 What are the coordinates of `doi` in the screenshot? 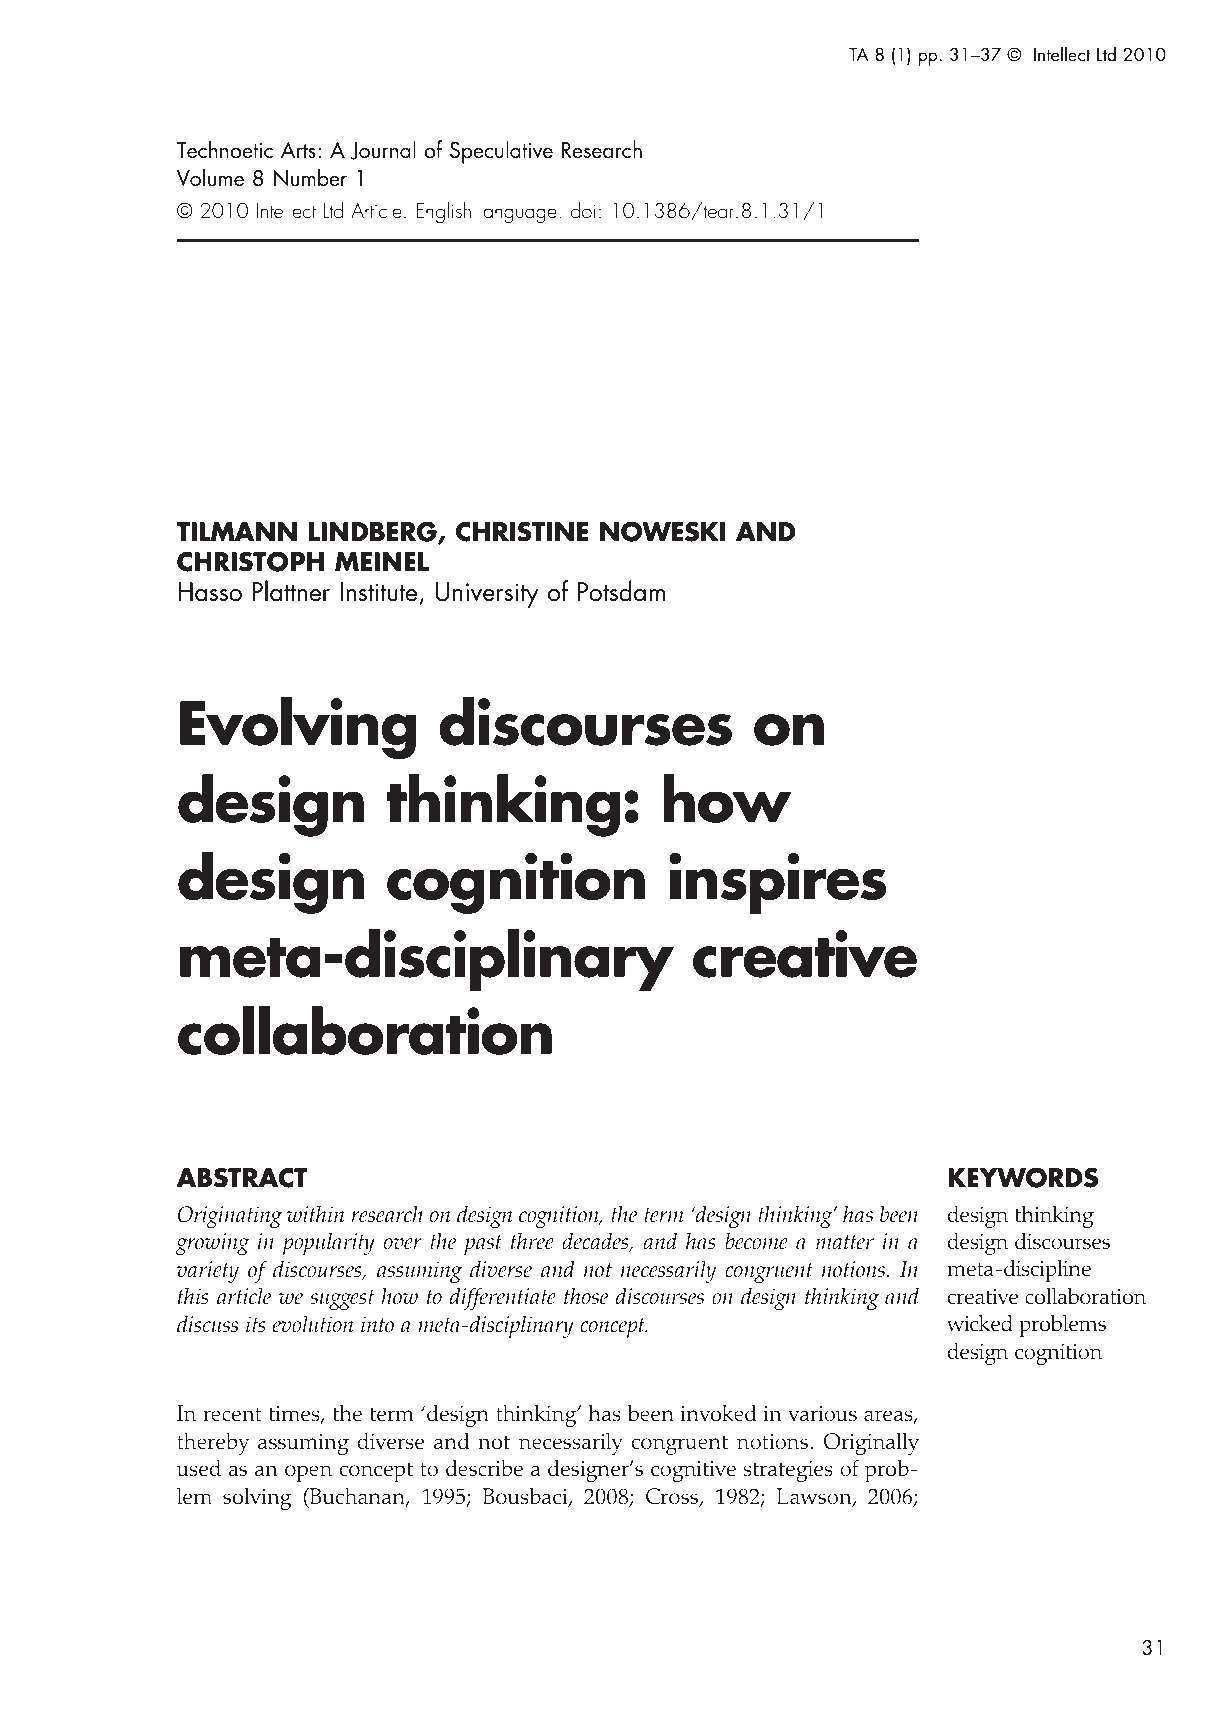 It's located at (583, 209).
